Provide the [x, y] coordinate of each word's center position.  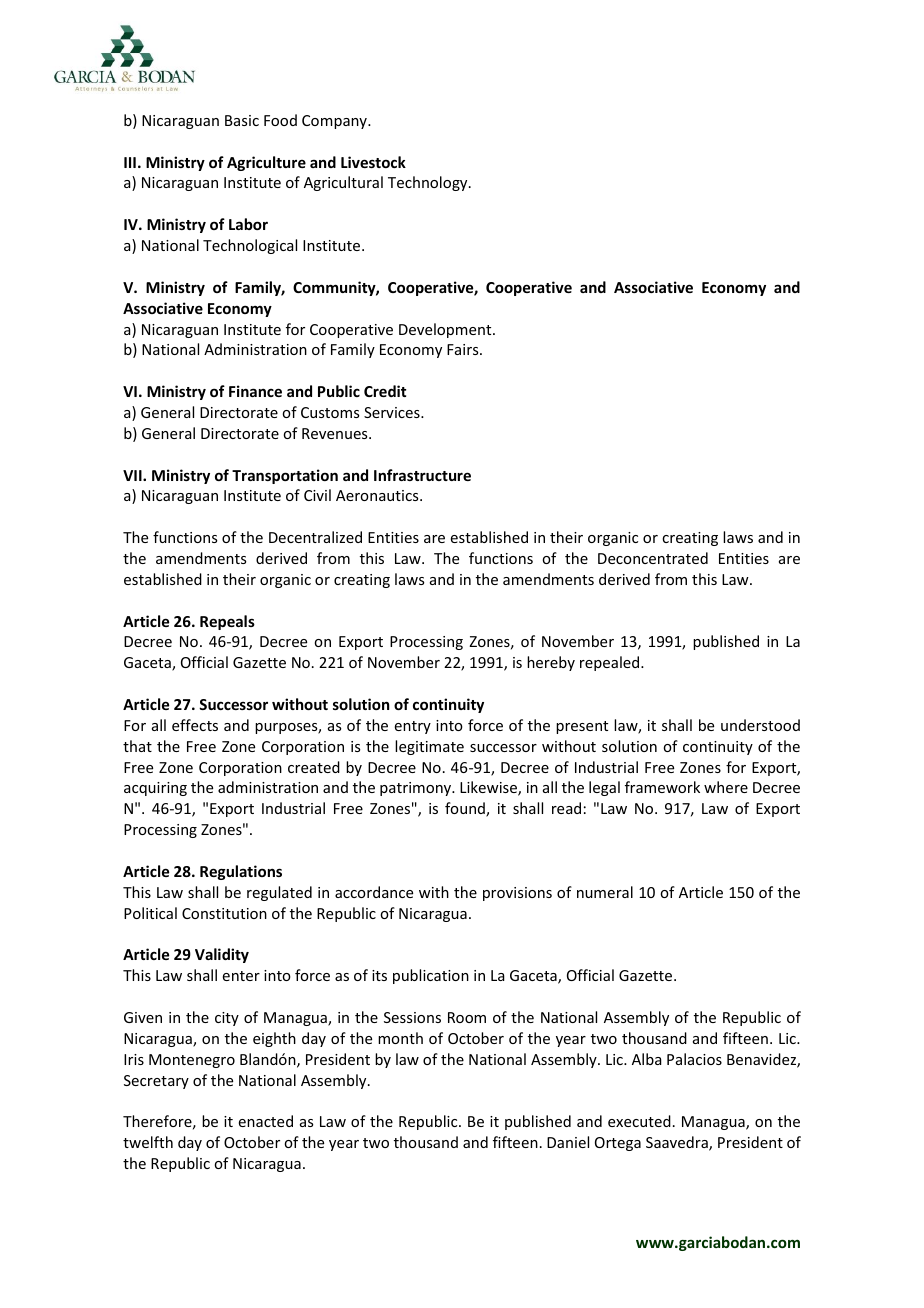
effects [195, 725]
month [400, 1038]
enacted [266, 1121]
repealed [611, 663]
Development [446, 330]
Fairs [464, 349]
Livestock [373, 162]
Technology [429, 183]
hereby [551, 663]
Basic [242, 120]
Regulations [241, 872]
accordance [374, 892]
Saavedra [678, 1143]
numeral [605, 892]
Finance [255, 391]
